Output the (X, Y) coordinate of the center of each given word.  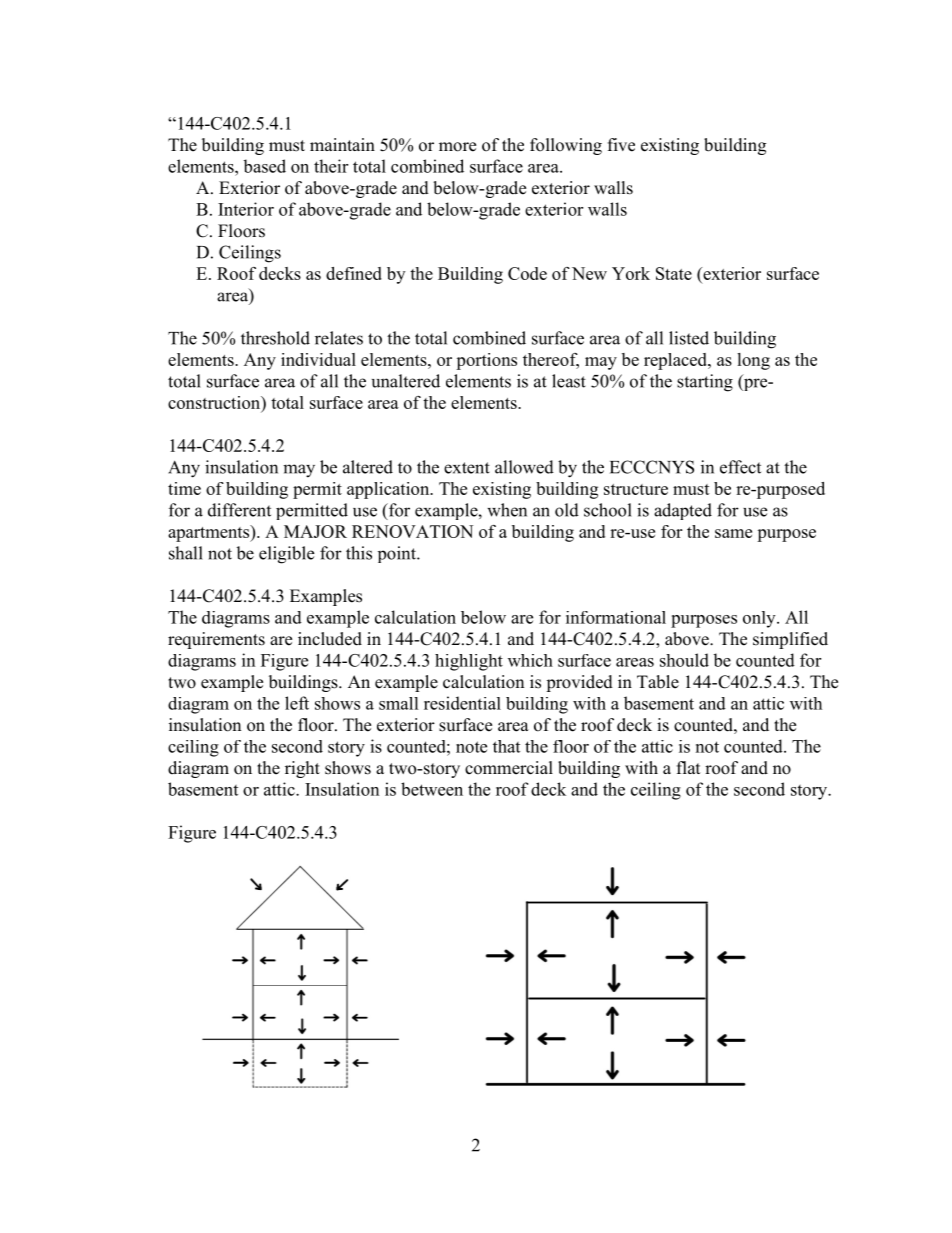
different (239, 510)
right (302, 769)
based (264, 166)
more (457, 147)
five (621, 145)
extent (467, 468)
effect (740, 467)
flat (689, 767)
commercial (509, 768)
